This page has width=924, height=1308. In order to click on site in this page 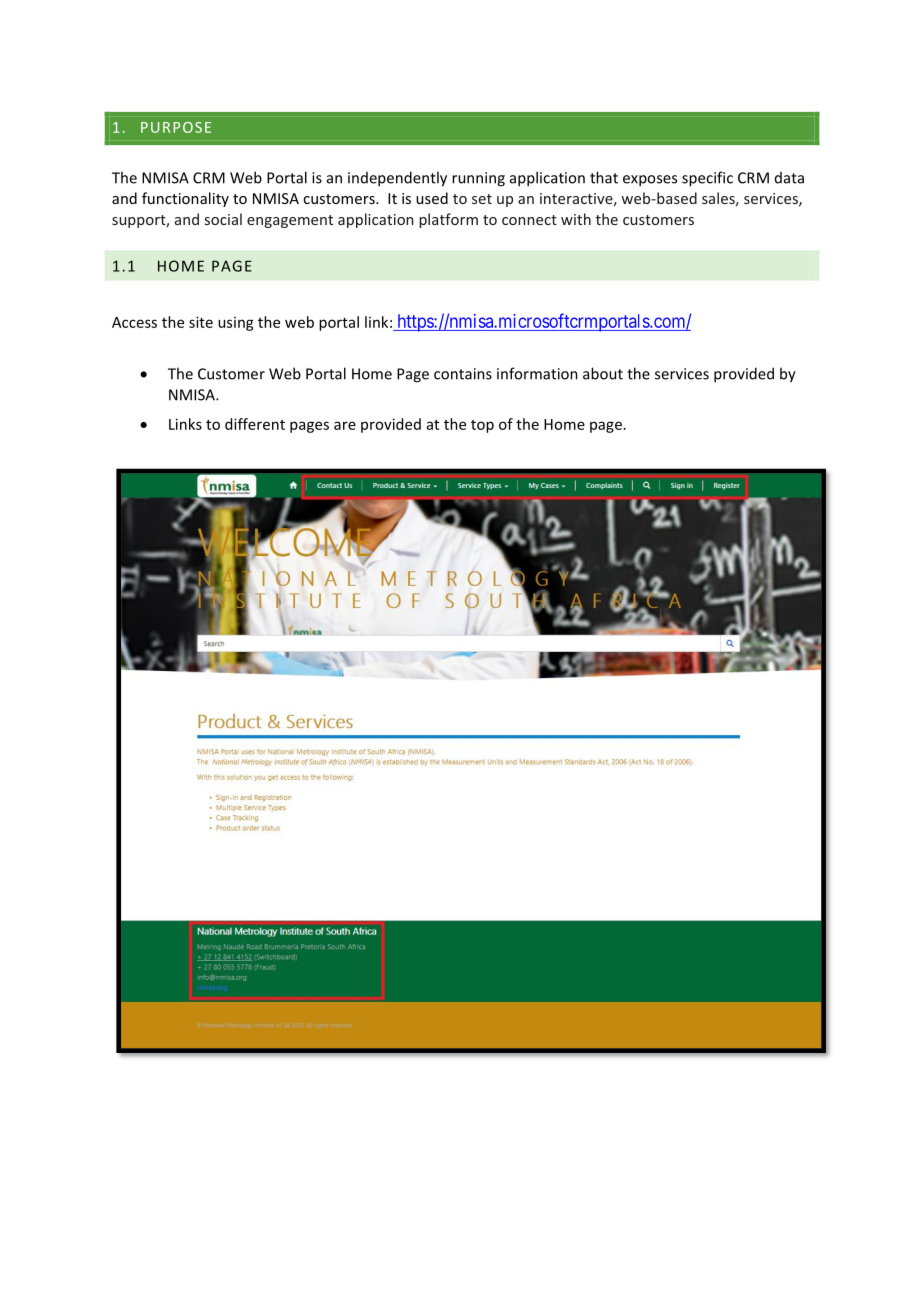, I will do `click(201, 322)`.
